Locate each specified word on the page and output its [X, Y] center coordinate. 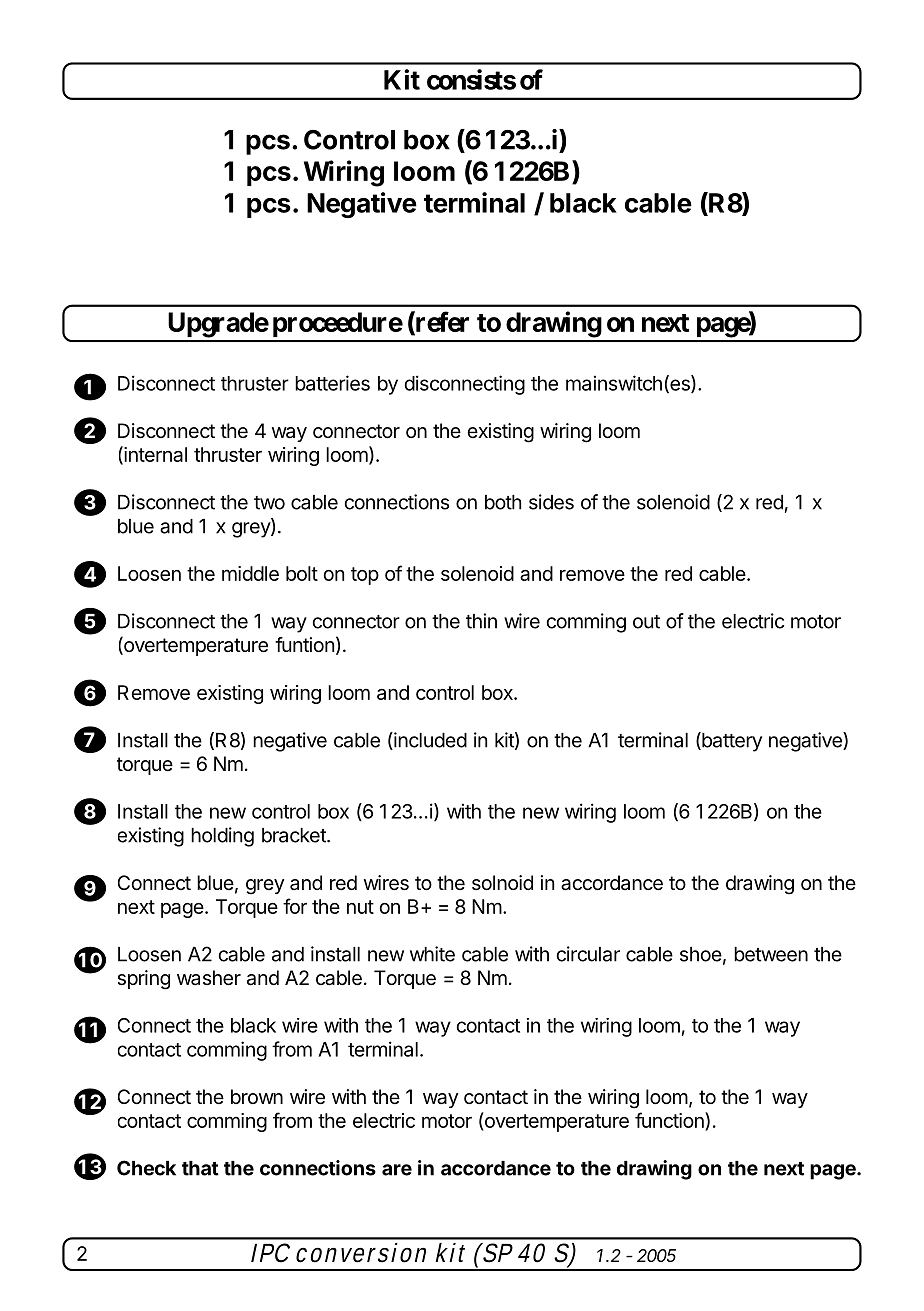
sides [551, 502]
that [200, 1168]
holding [222, 837]
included [429, 741]
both [503, 502]
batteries [332, 383]
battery [731, 742]
